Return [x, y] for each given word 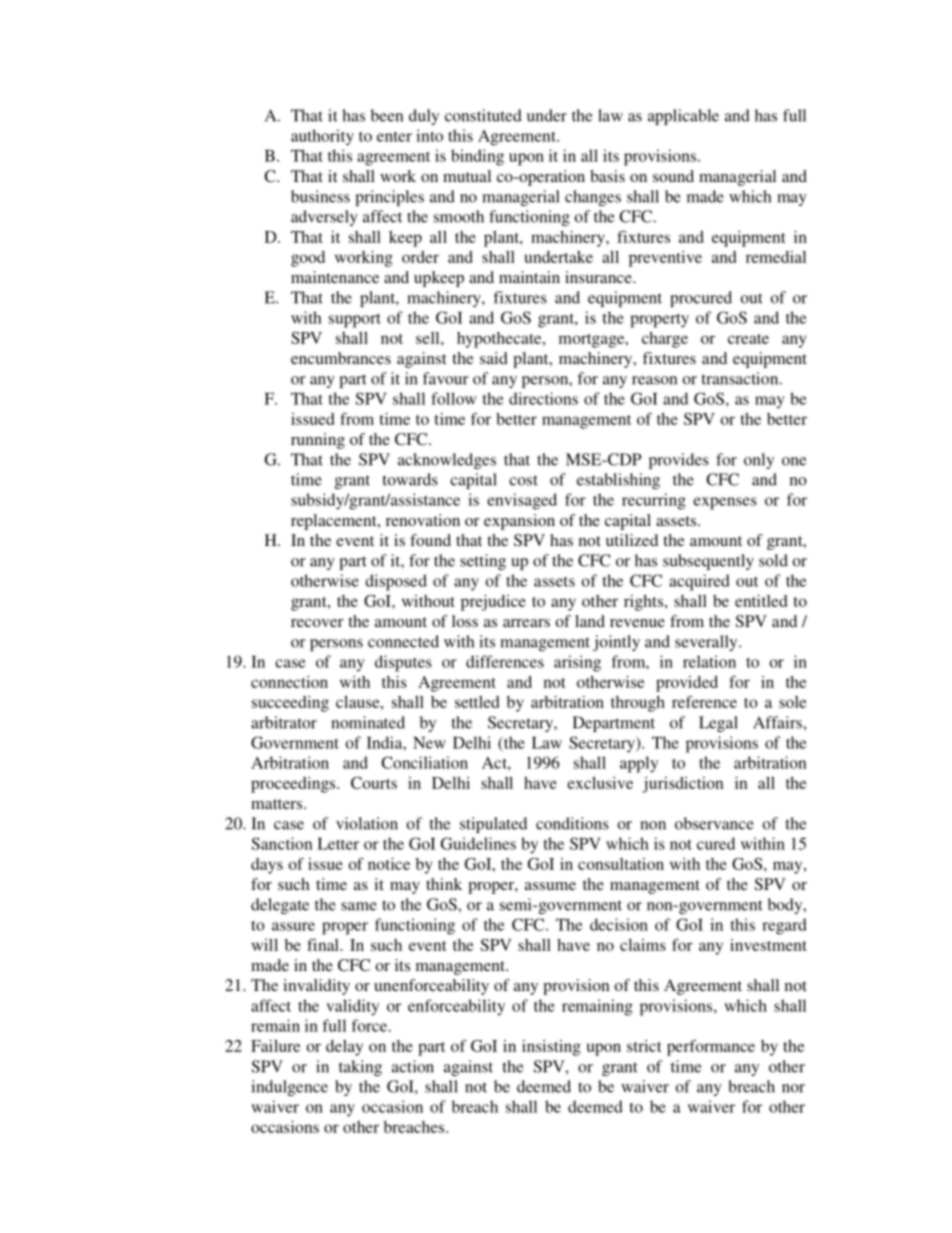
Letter [338, 844]
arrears [526, 623]
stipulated [493, 825]
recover [317, 623]
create [748, 339]
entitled [761, 601]
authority [322, 137]
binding [477, 157]
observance [714, 823]
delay [344, 1048]
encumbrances [341, 358]
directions [543, 398]
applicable [683, 117]
